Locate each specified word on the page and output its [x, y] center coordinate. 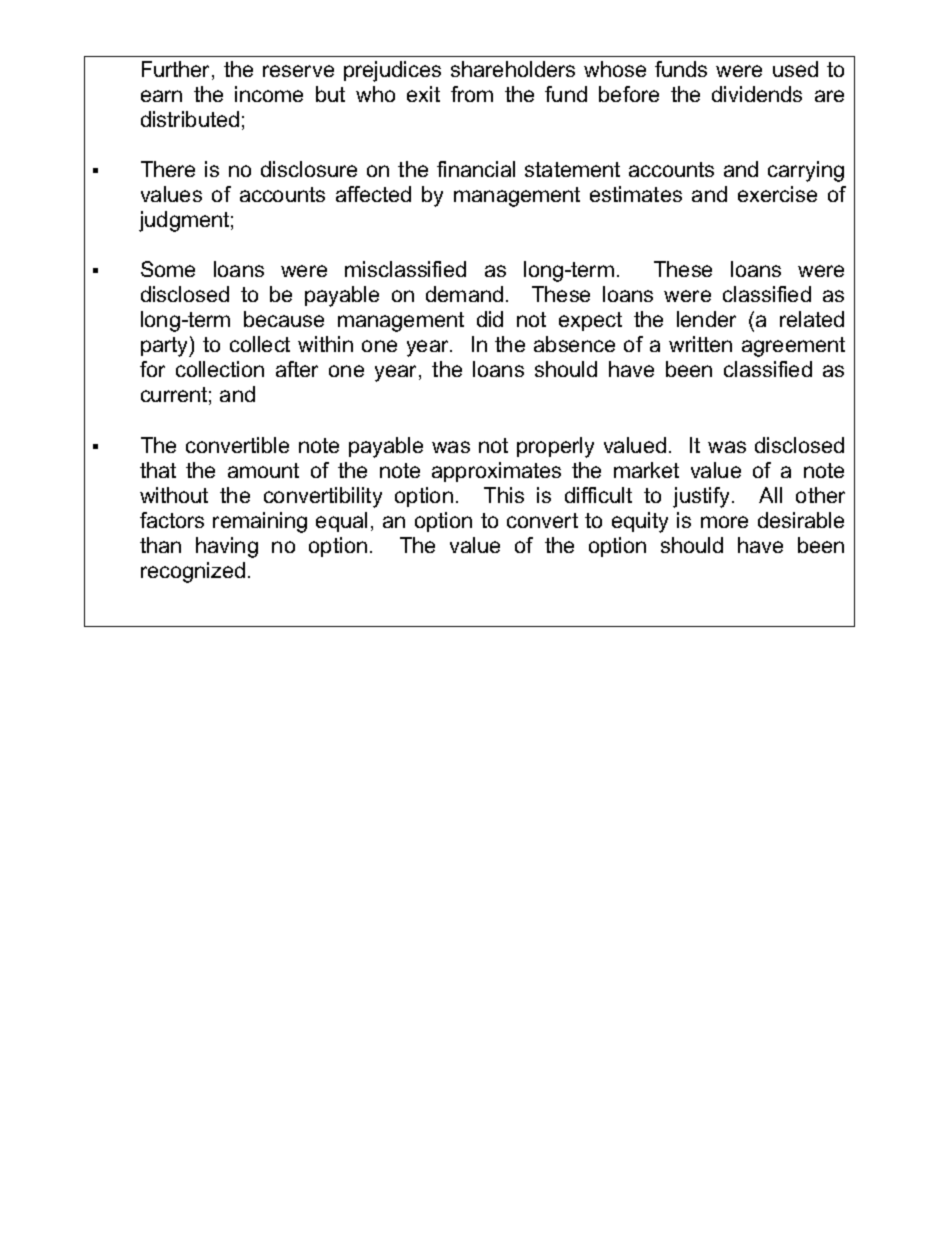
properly [555, 447]
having [227, 547]
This [504, 495]
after [297, 369]
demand [464, 294]
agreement [793, 347]
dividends [757, 94]
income [269, 94]
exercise [777, 194]
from [472, 94]
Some [168, 269]
